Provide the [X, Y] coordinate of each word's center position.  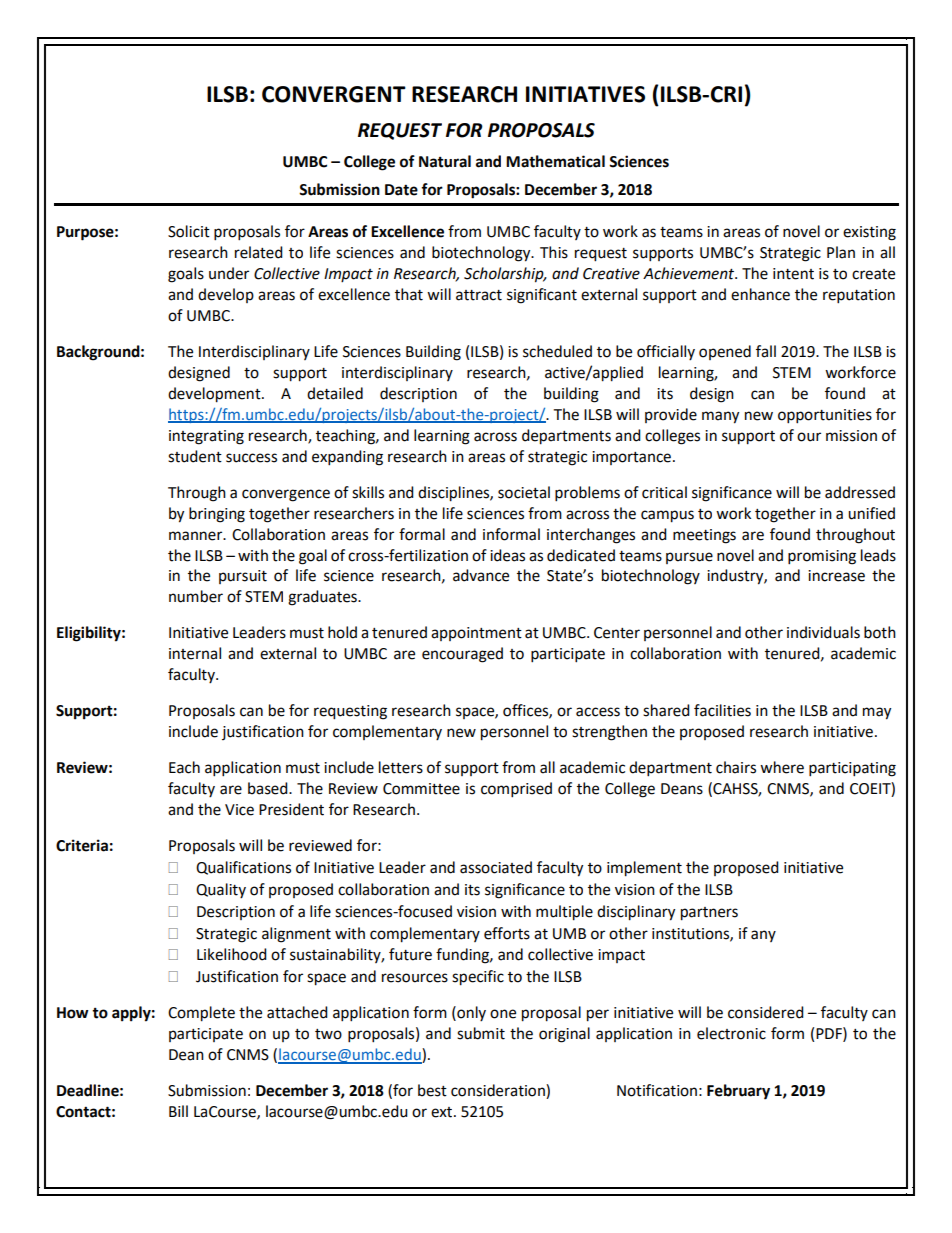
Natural [445, 161]
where [782, 767]
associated [496, 867]
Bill [178, 1111]
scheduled [557, 351]
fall [766, 351]
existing [869, 233]
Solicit [189, 231]
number [196, 596]
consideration [499, 1091]
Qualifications [243, 868]
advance [481, 575]
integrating [206, 437]
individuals [823, 632]
